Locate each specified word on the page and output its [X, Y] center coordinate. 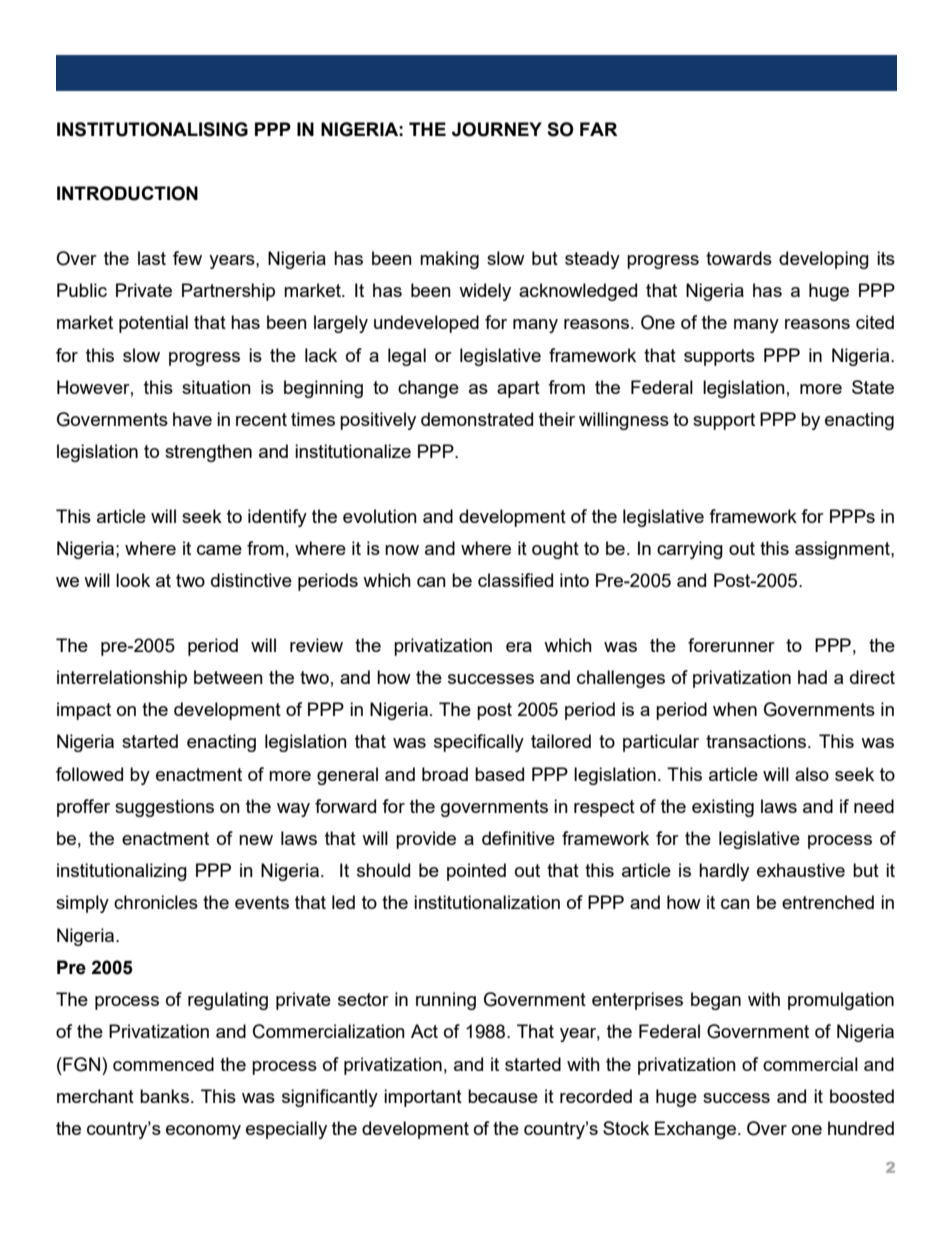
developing [824, 260]
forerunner [731, 645]
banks [164, 1096]
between [228, 677]
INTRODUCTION [127, 193]
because [503, 1096]
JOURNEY [497, 129]
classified [515, 580]
